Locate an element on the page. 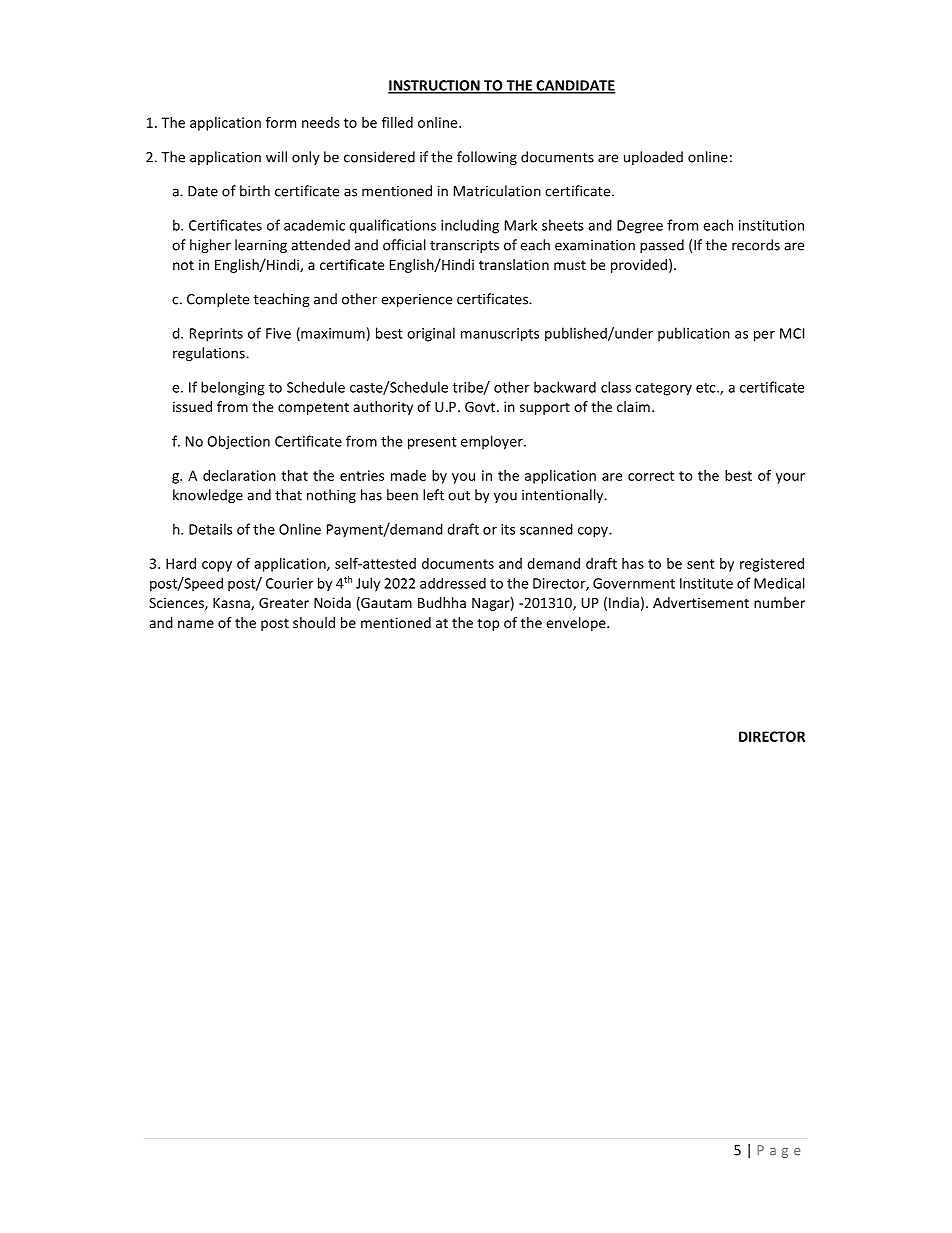  INSTRUCTION is located at coordinates (435, 86).
